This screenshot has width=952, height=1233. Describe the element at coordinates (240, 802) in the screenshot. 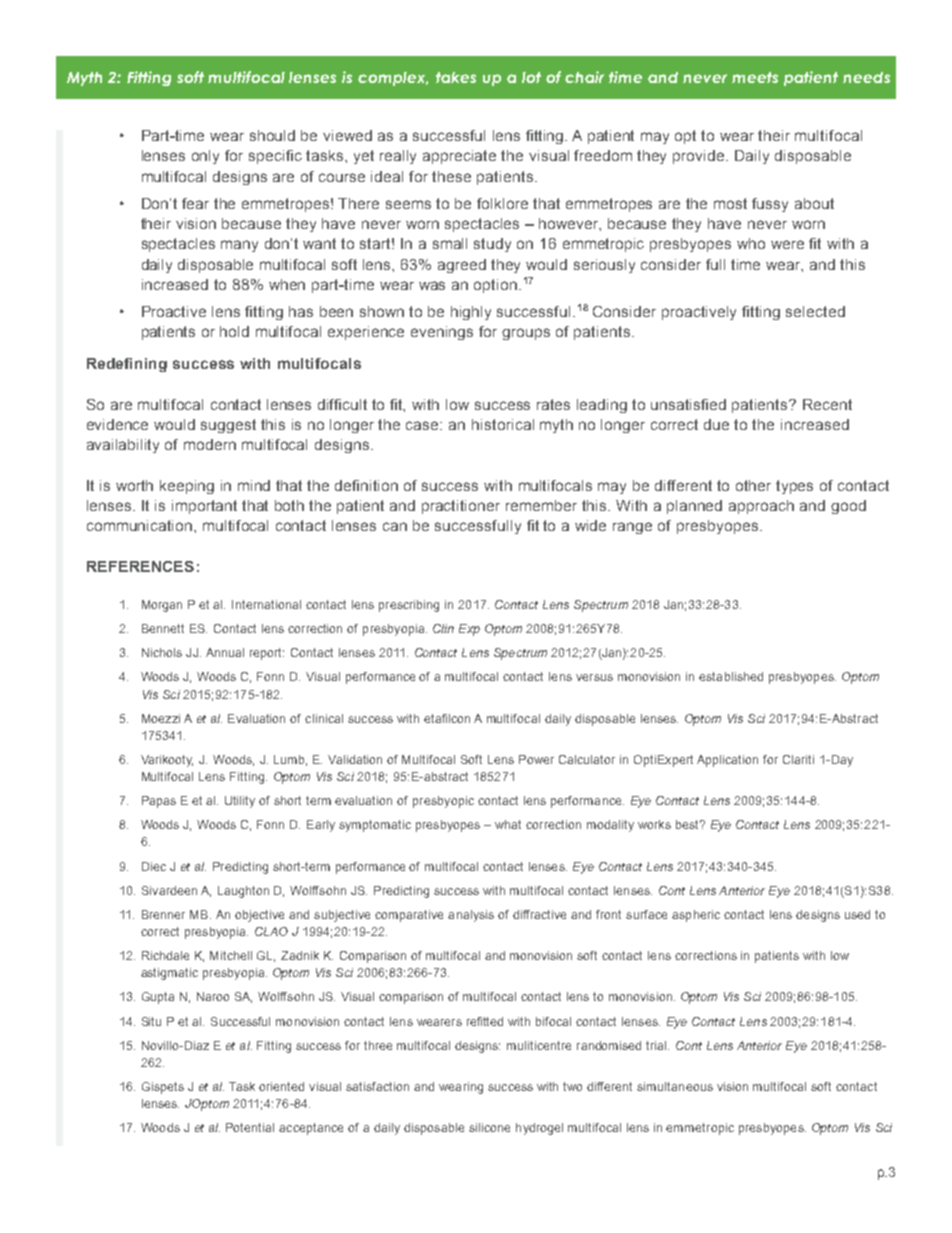

I see `Utility` at that location.
